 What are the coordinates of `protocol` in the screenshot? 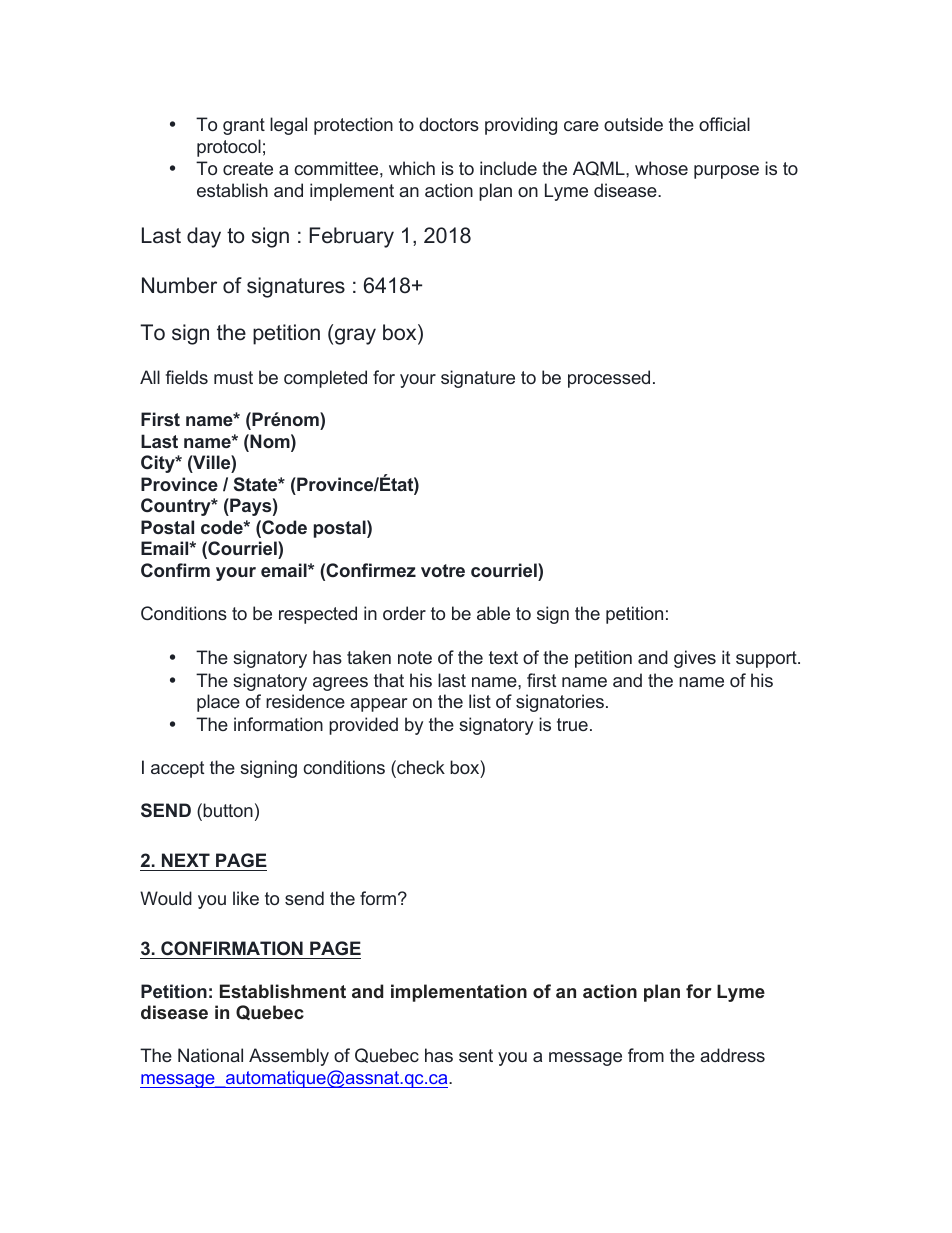 It's located at (229, 148).
